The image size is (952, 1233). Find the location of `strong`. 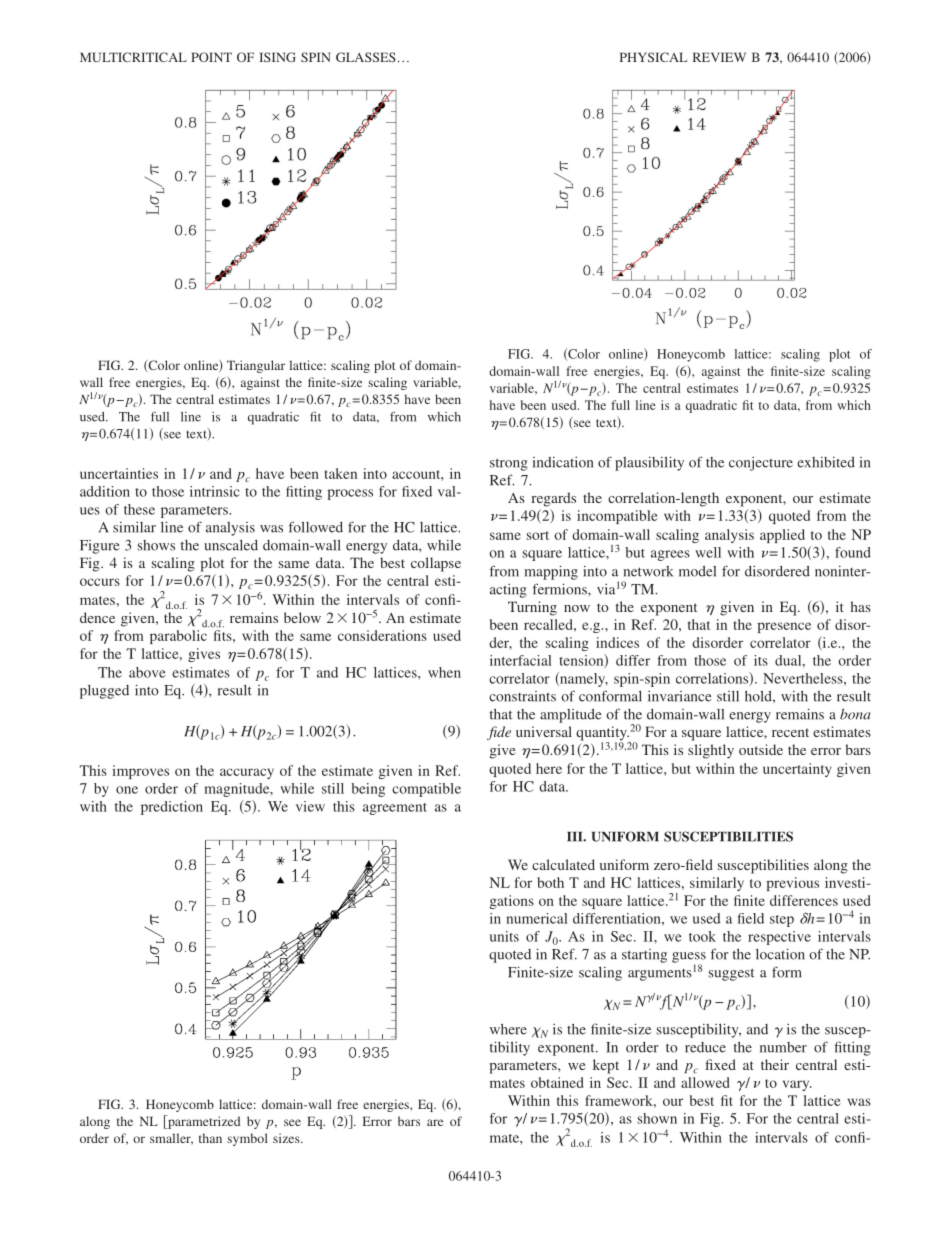

strong is located at coordinates (509, 464).
